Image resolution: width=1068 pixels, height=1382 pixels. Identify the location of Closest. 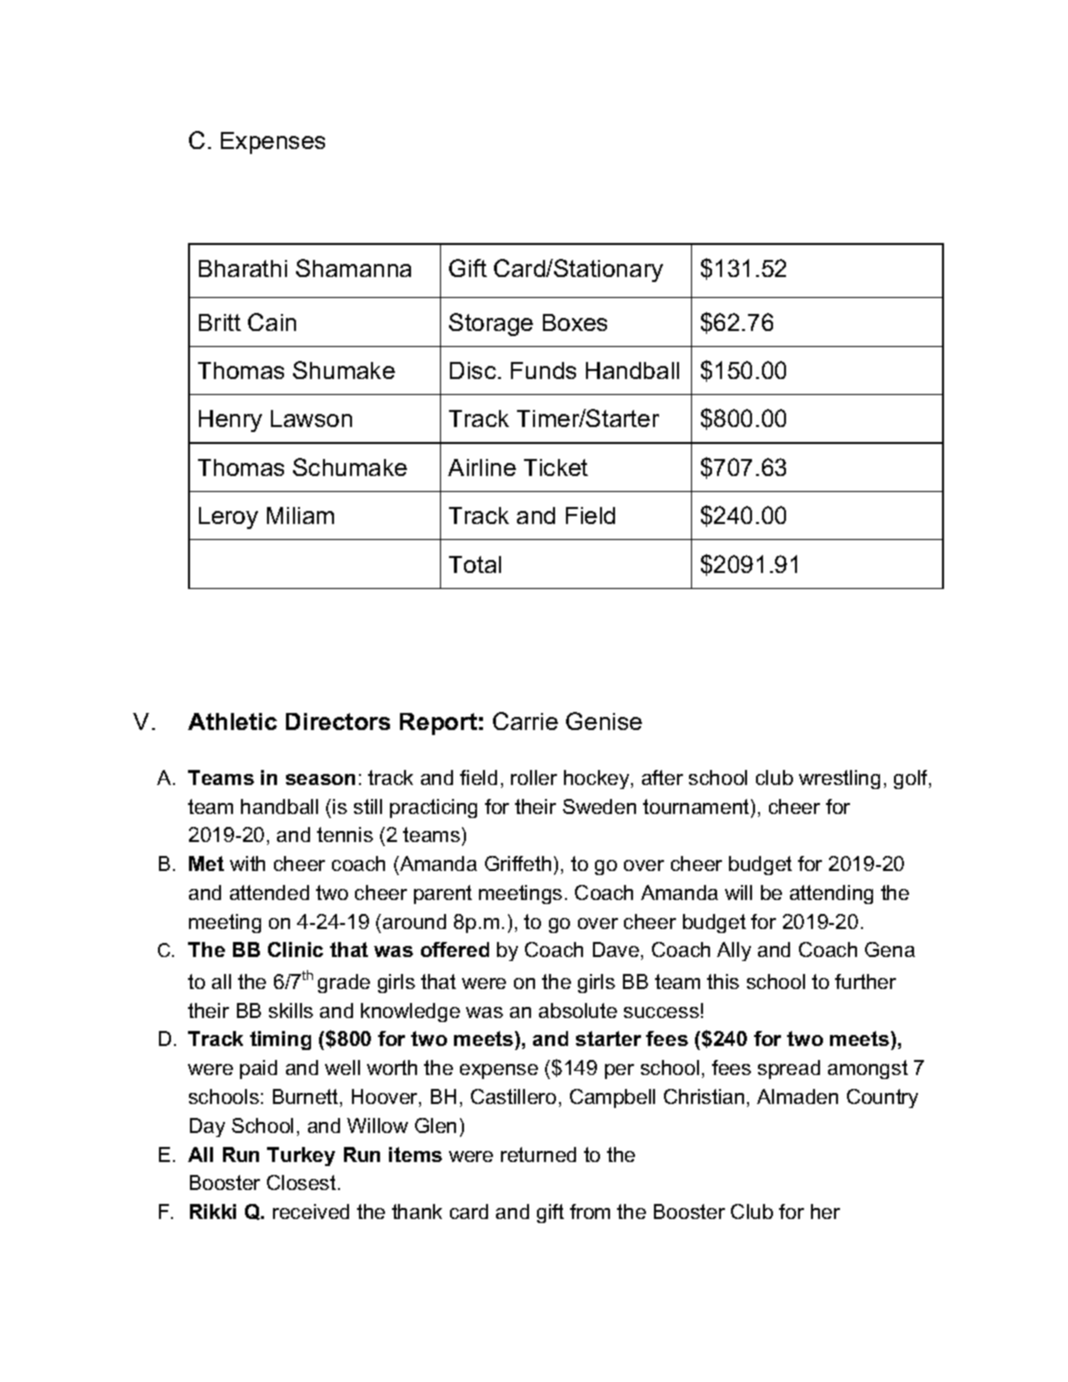
(303, 1182).
